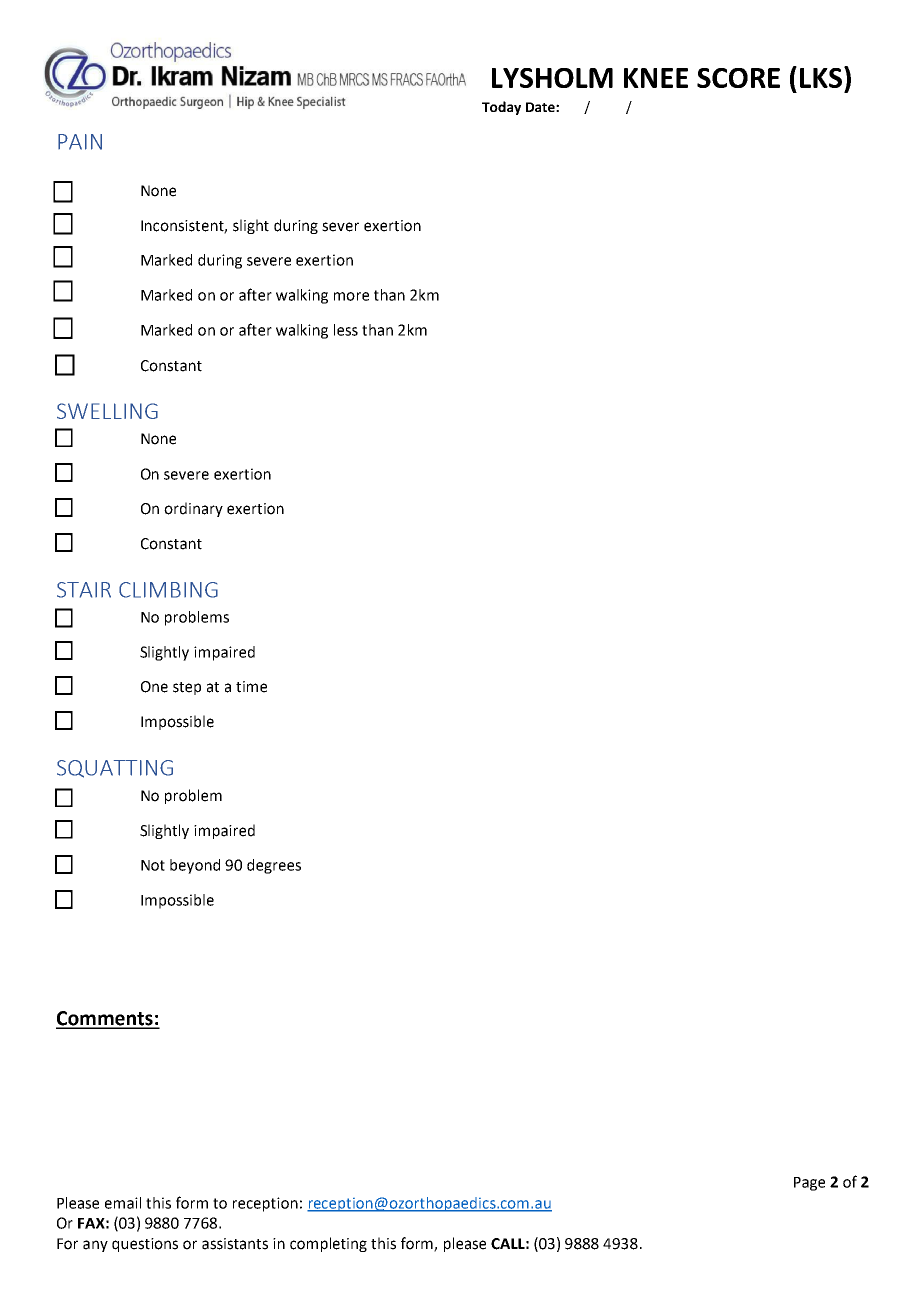 The height and width of the screenshot is (1308, 924). I want to click on degrees, so click(274, 866).
